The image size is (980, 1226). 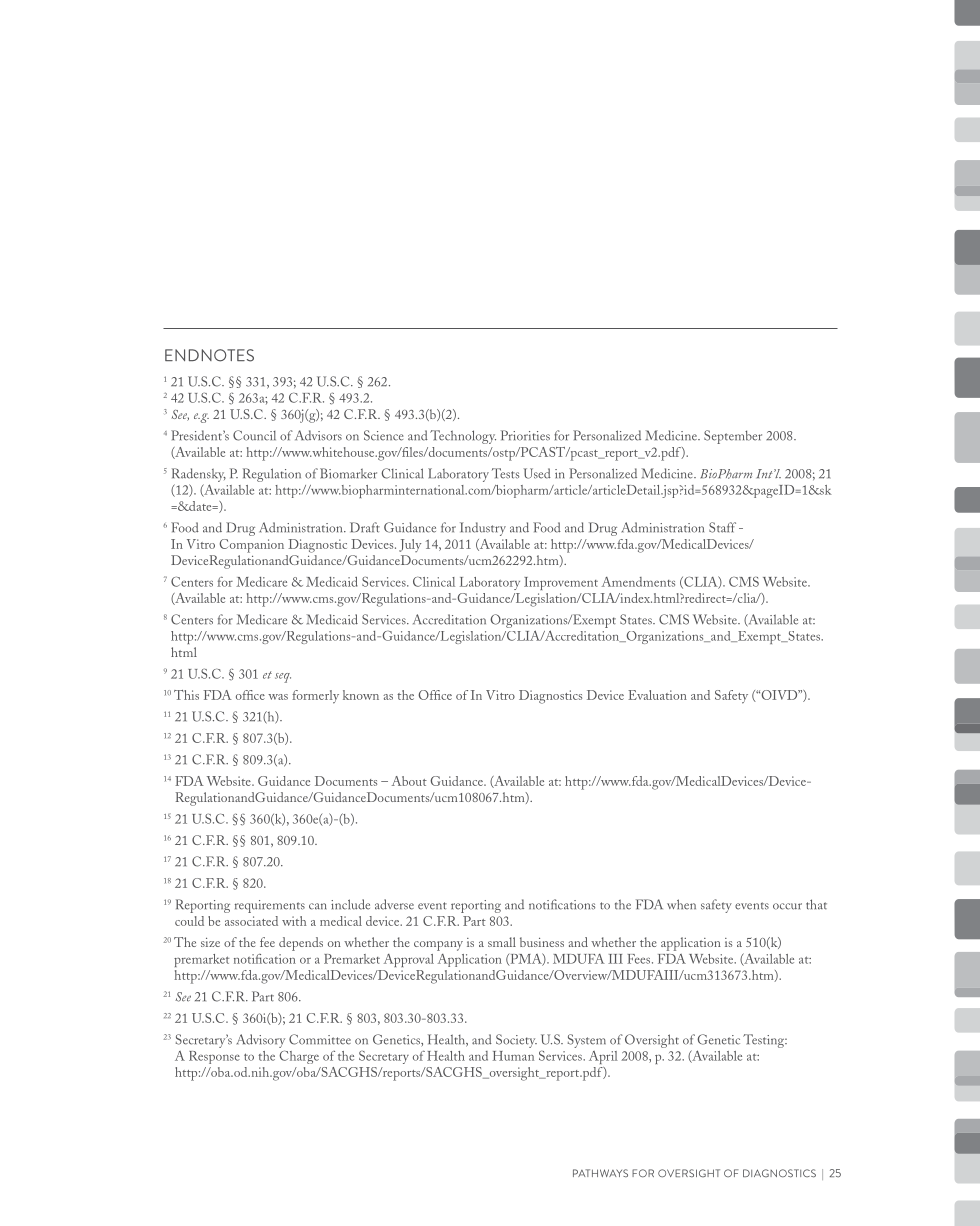 I want to click on September, so click(x=733, y=437).
